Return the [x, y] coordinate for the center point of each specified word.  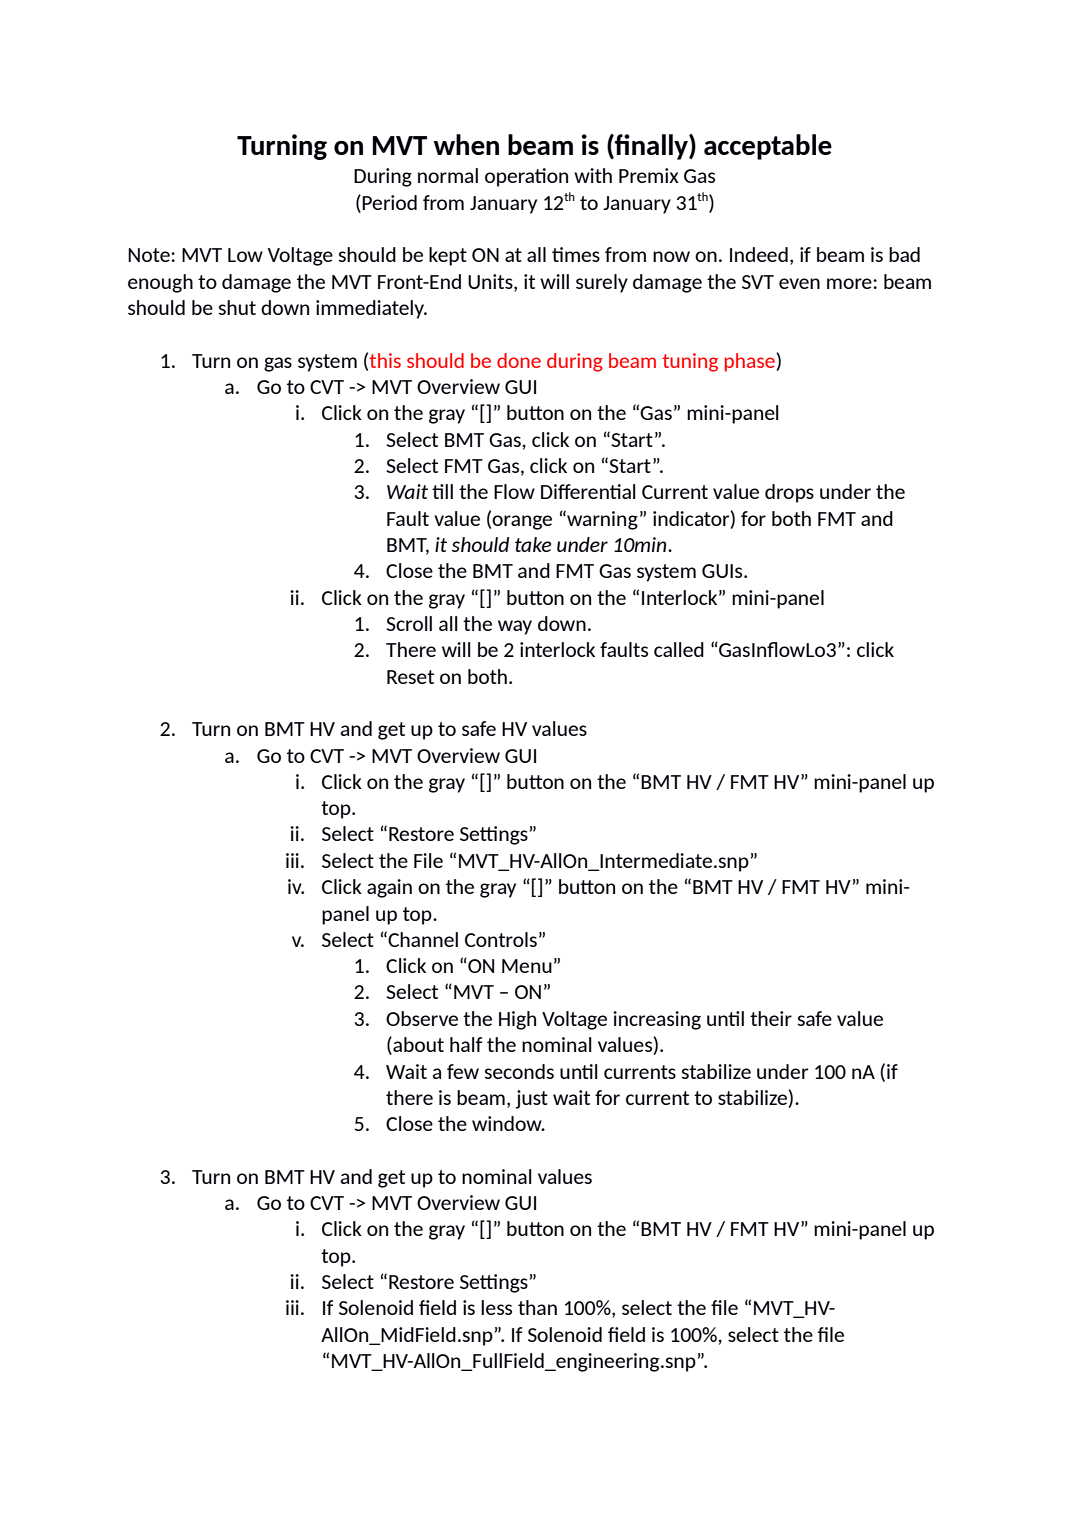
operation [526, 177]
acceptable [768, 147]
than [537, 1307]
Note [150, 255]
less [496, 1307]
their [771, 1018]
